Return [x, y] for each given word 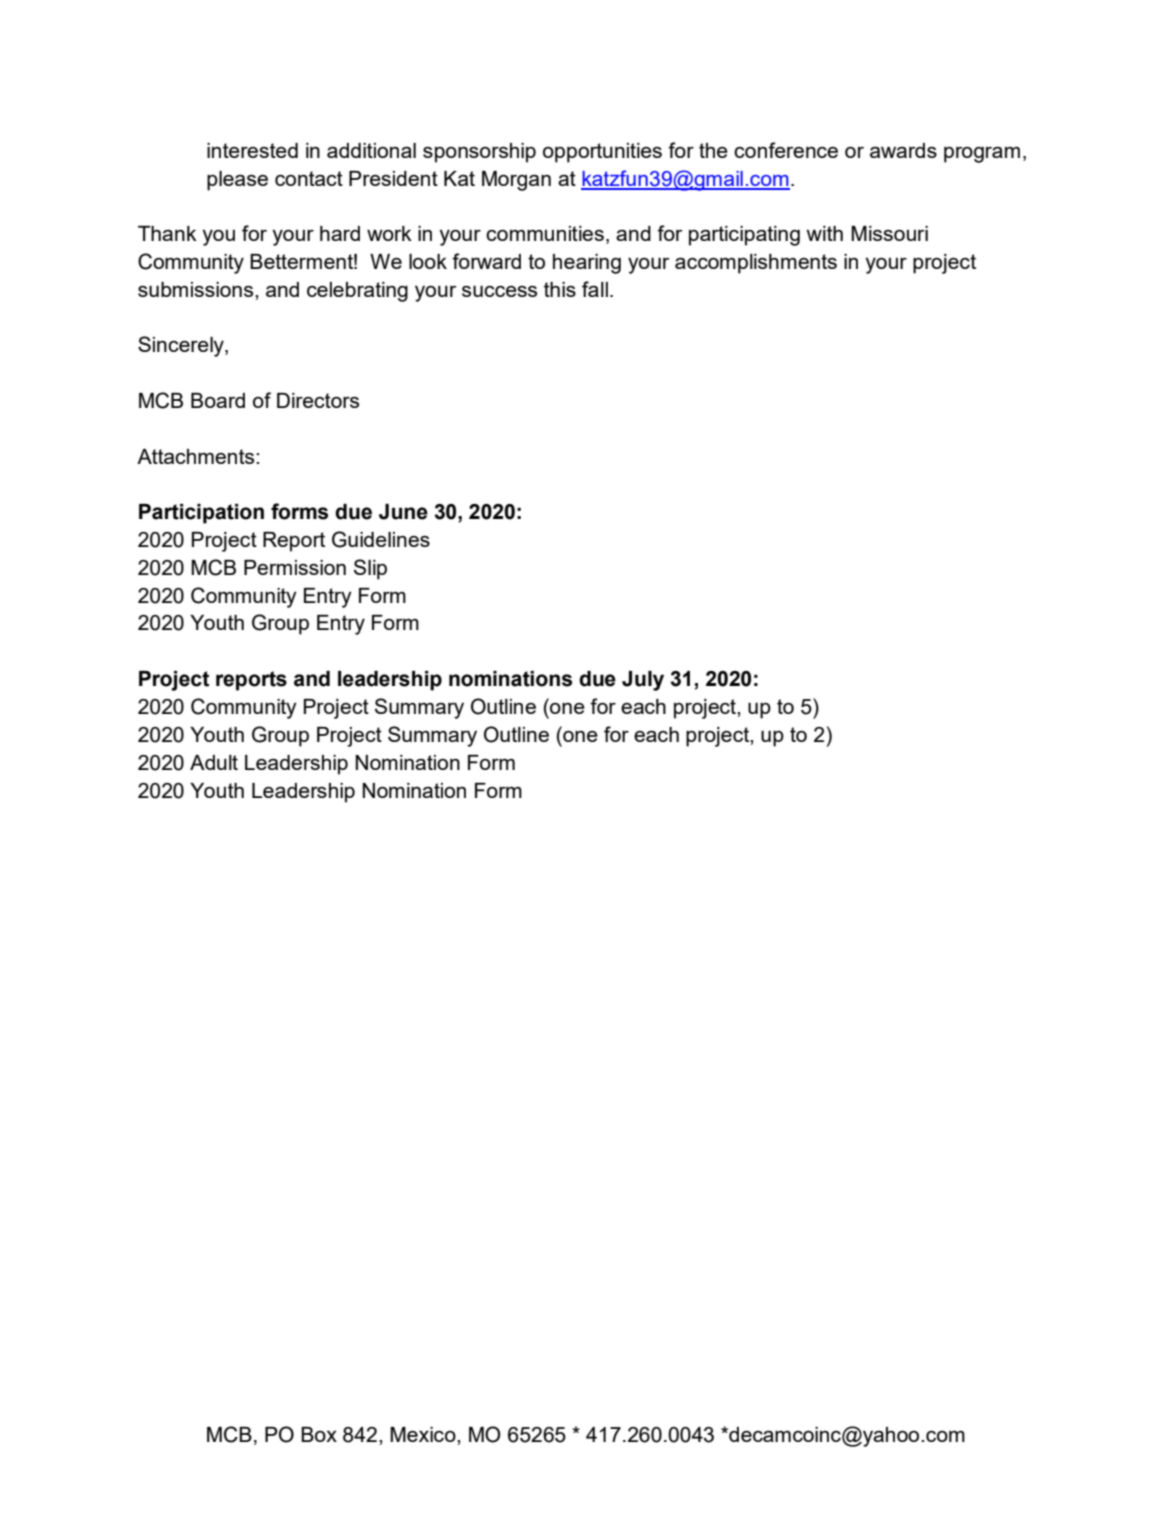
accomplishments [756, 264]
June [403, 512]
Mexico [424, 1434]
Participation [201, 514]
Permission [295, 567]
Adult [214, 762]
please [237, 181]
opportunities [602, 153]
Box [319, 1434]
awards [903, 150]
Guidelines [381, 539]
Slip [370, 569]
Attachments [197, 456]
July [643, 681]
